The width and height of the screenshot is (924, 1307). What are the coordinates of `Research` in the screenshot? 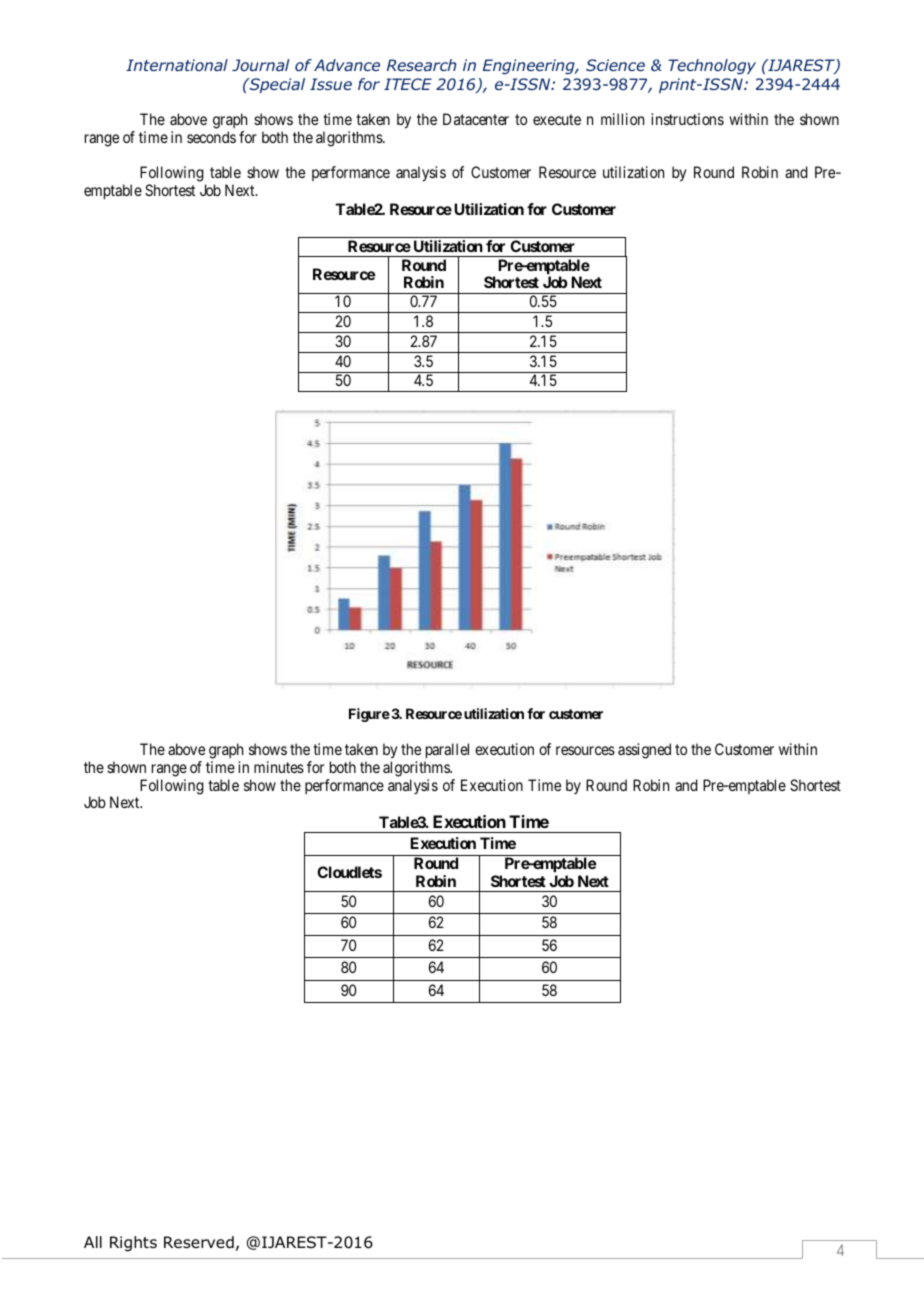 It's located at (421, 65).
